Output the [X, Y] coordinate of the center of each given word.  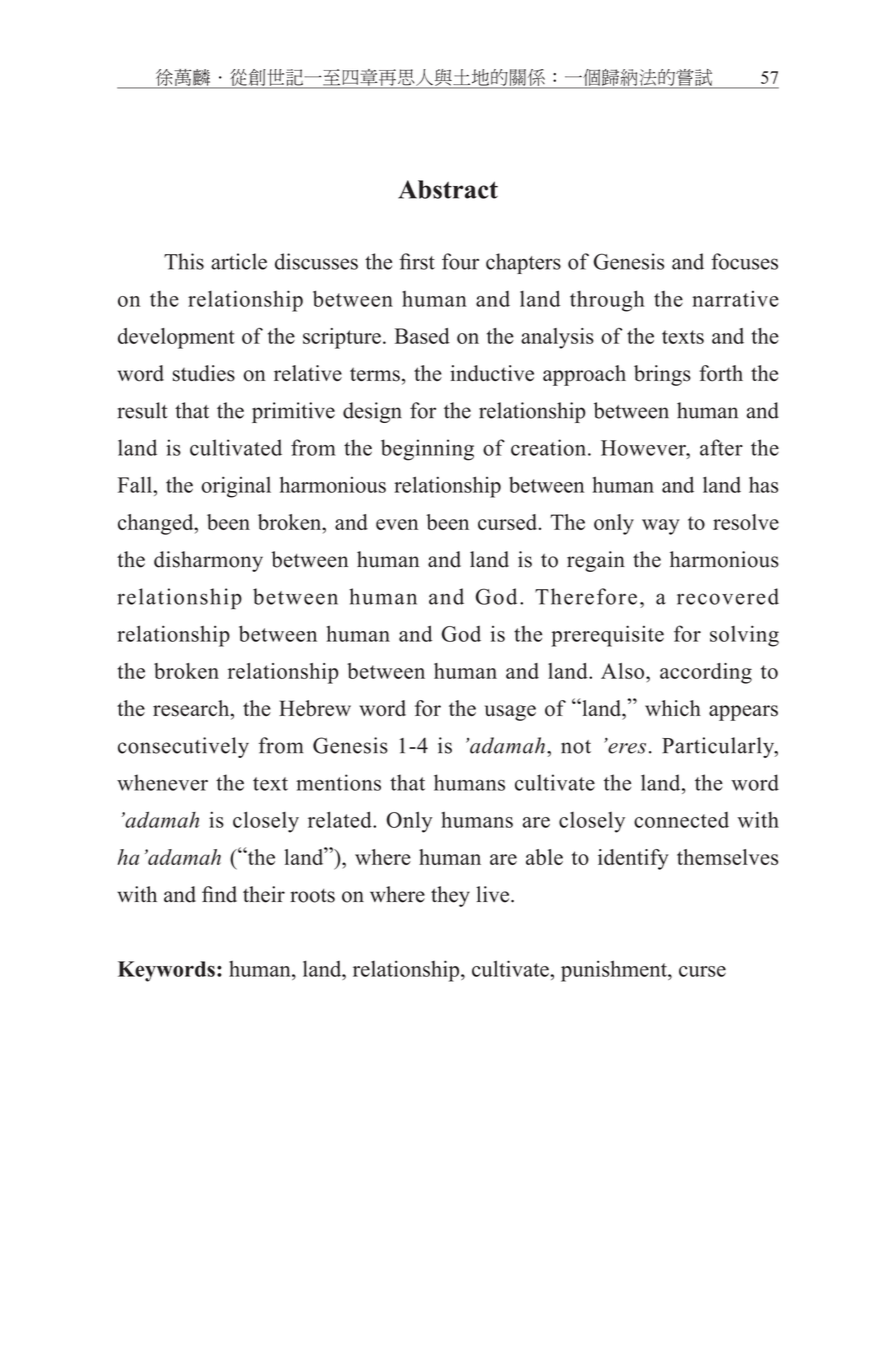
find [219, 894]
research [192, 709]
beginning [427, 450]
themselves [727, 857]
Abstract [448, 189]
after [721, 447]
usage [510, 713]
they [450, 896]
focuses [744, 261]
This [184, 261]
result [143, 410]
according [706, 673]
